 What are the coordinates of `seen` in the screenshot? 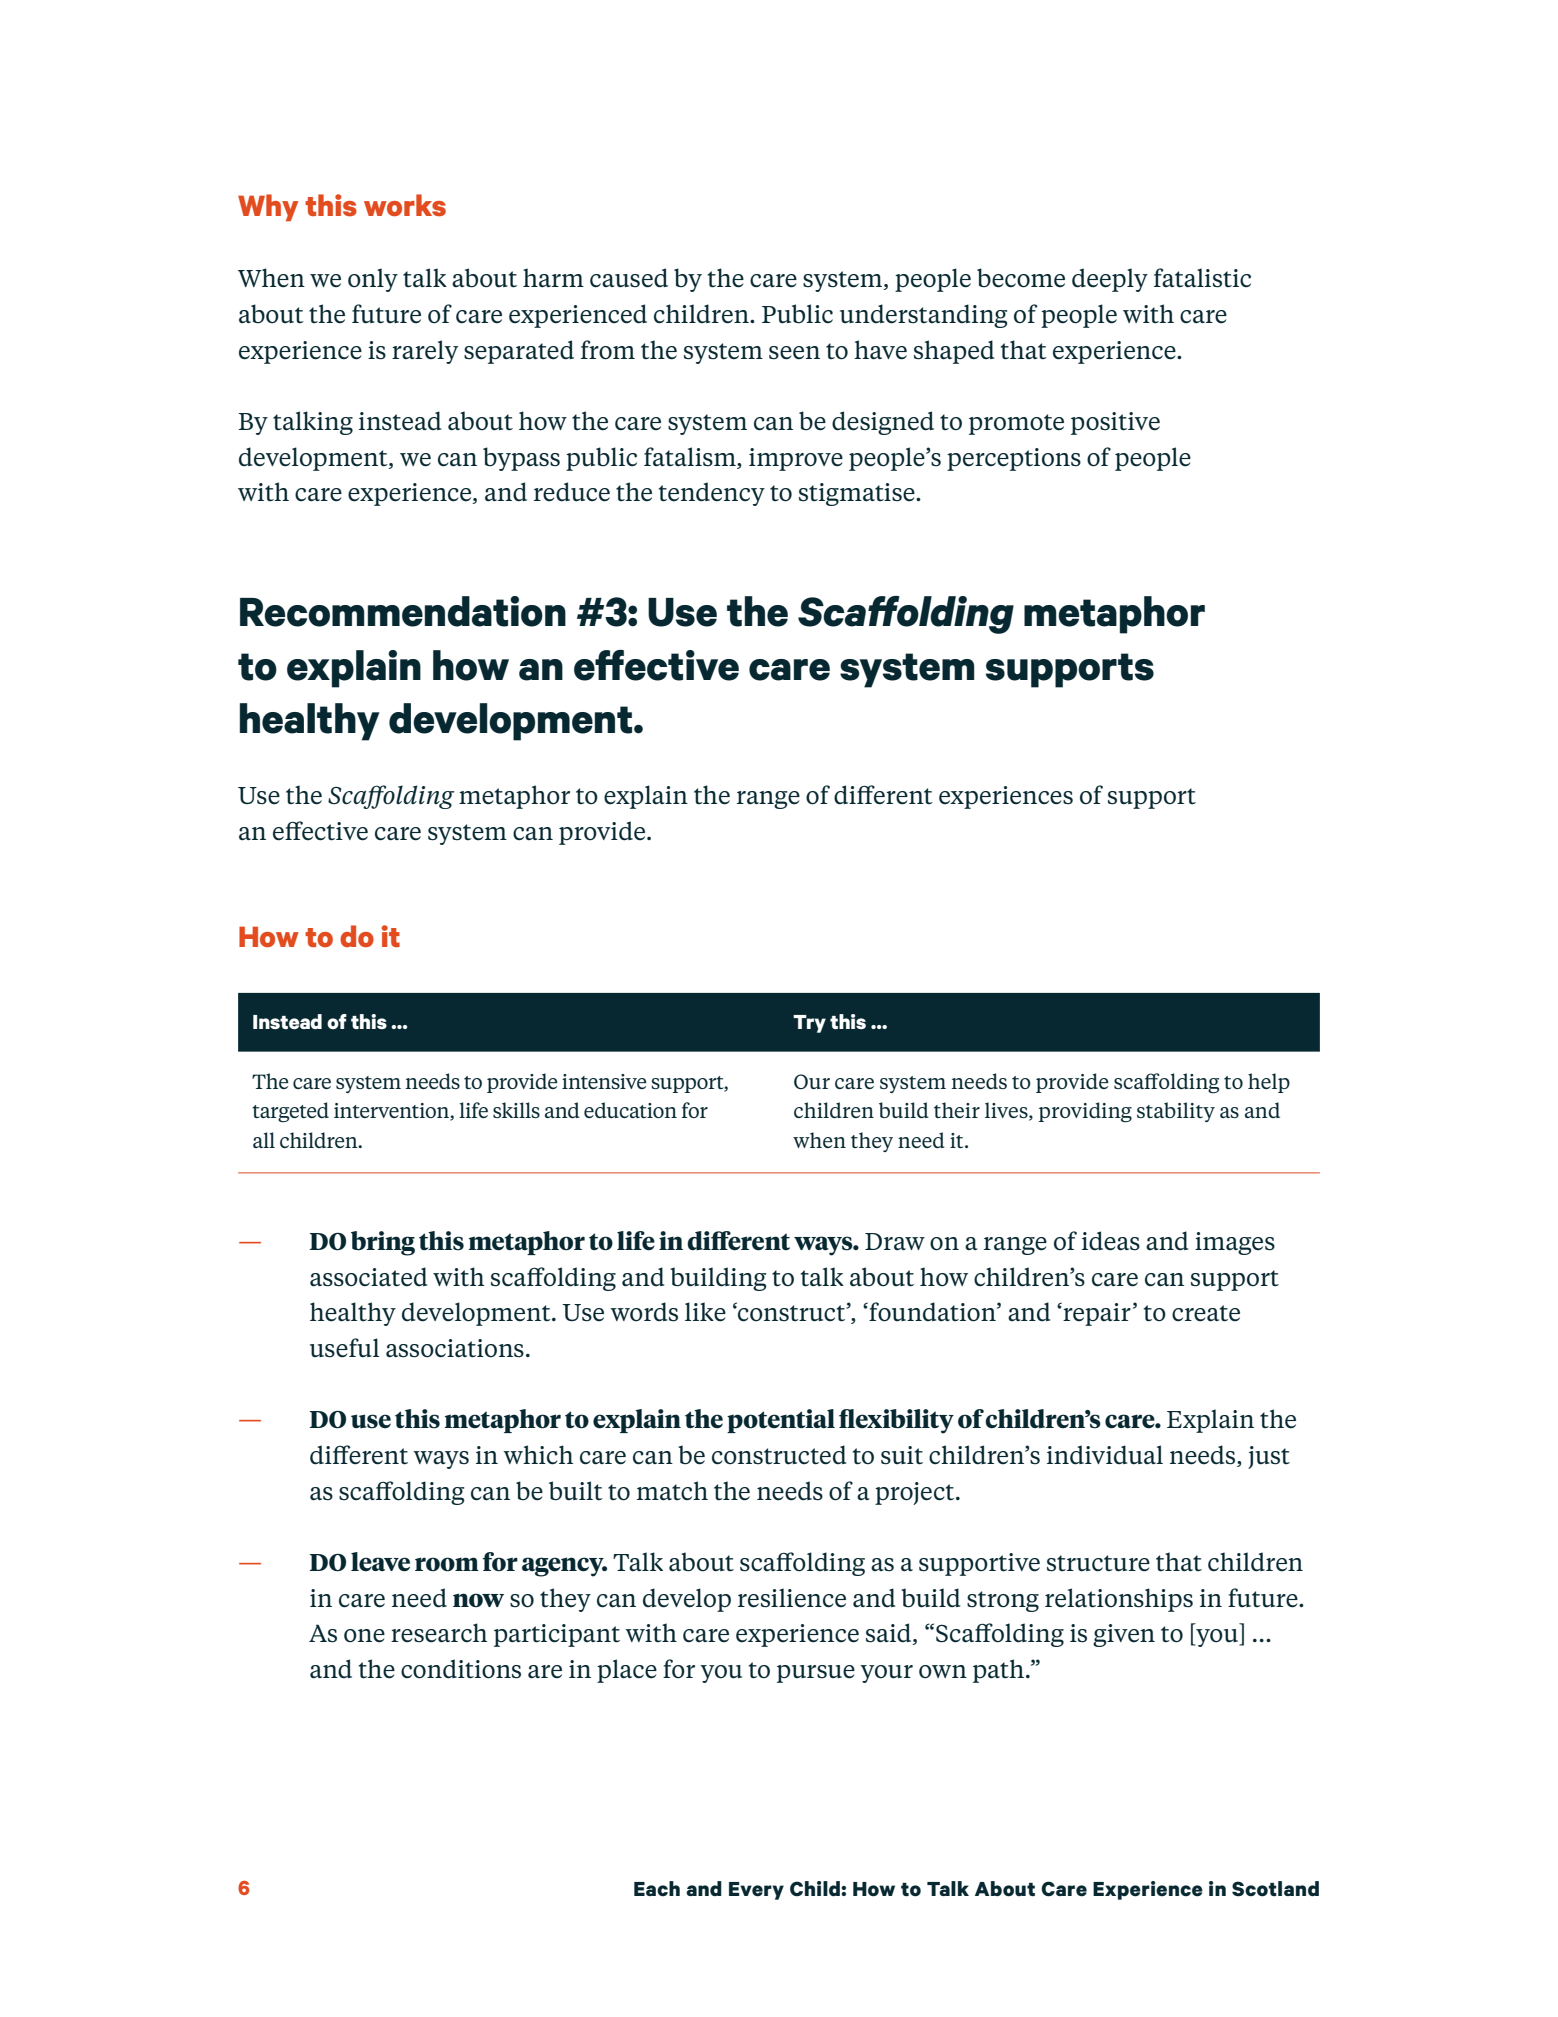 It's located at (794, 353).
